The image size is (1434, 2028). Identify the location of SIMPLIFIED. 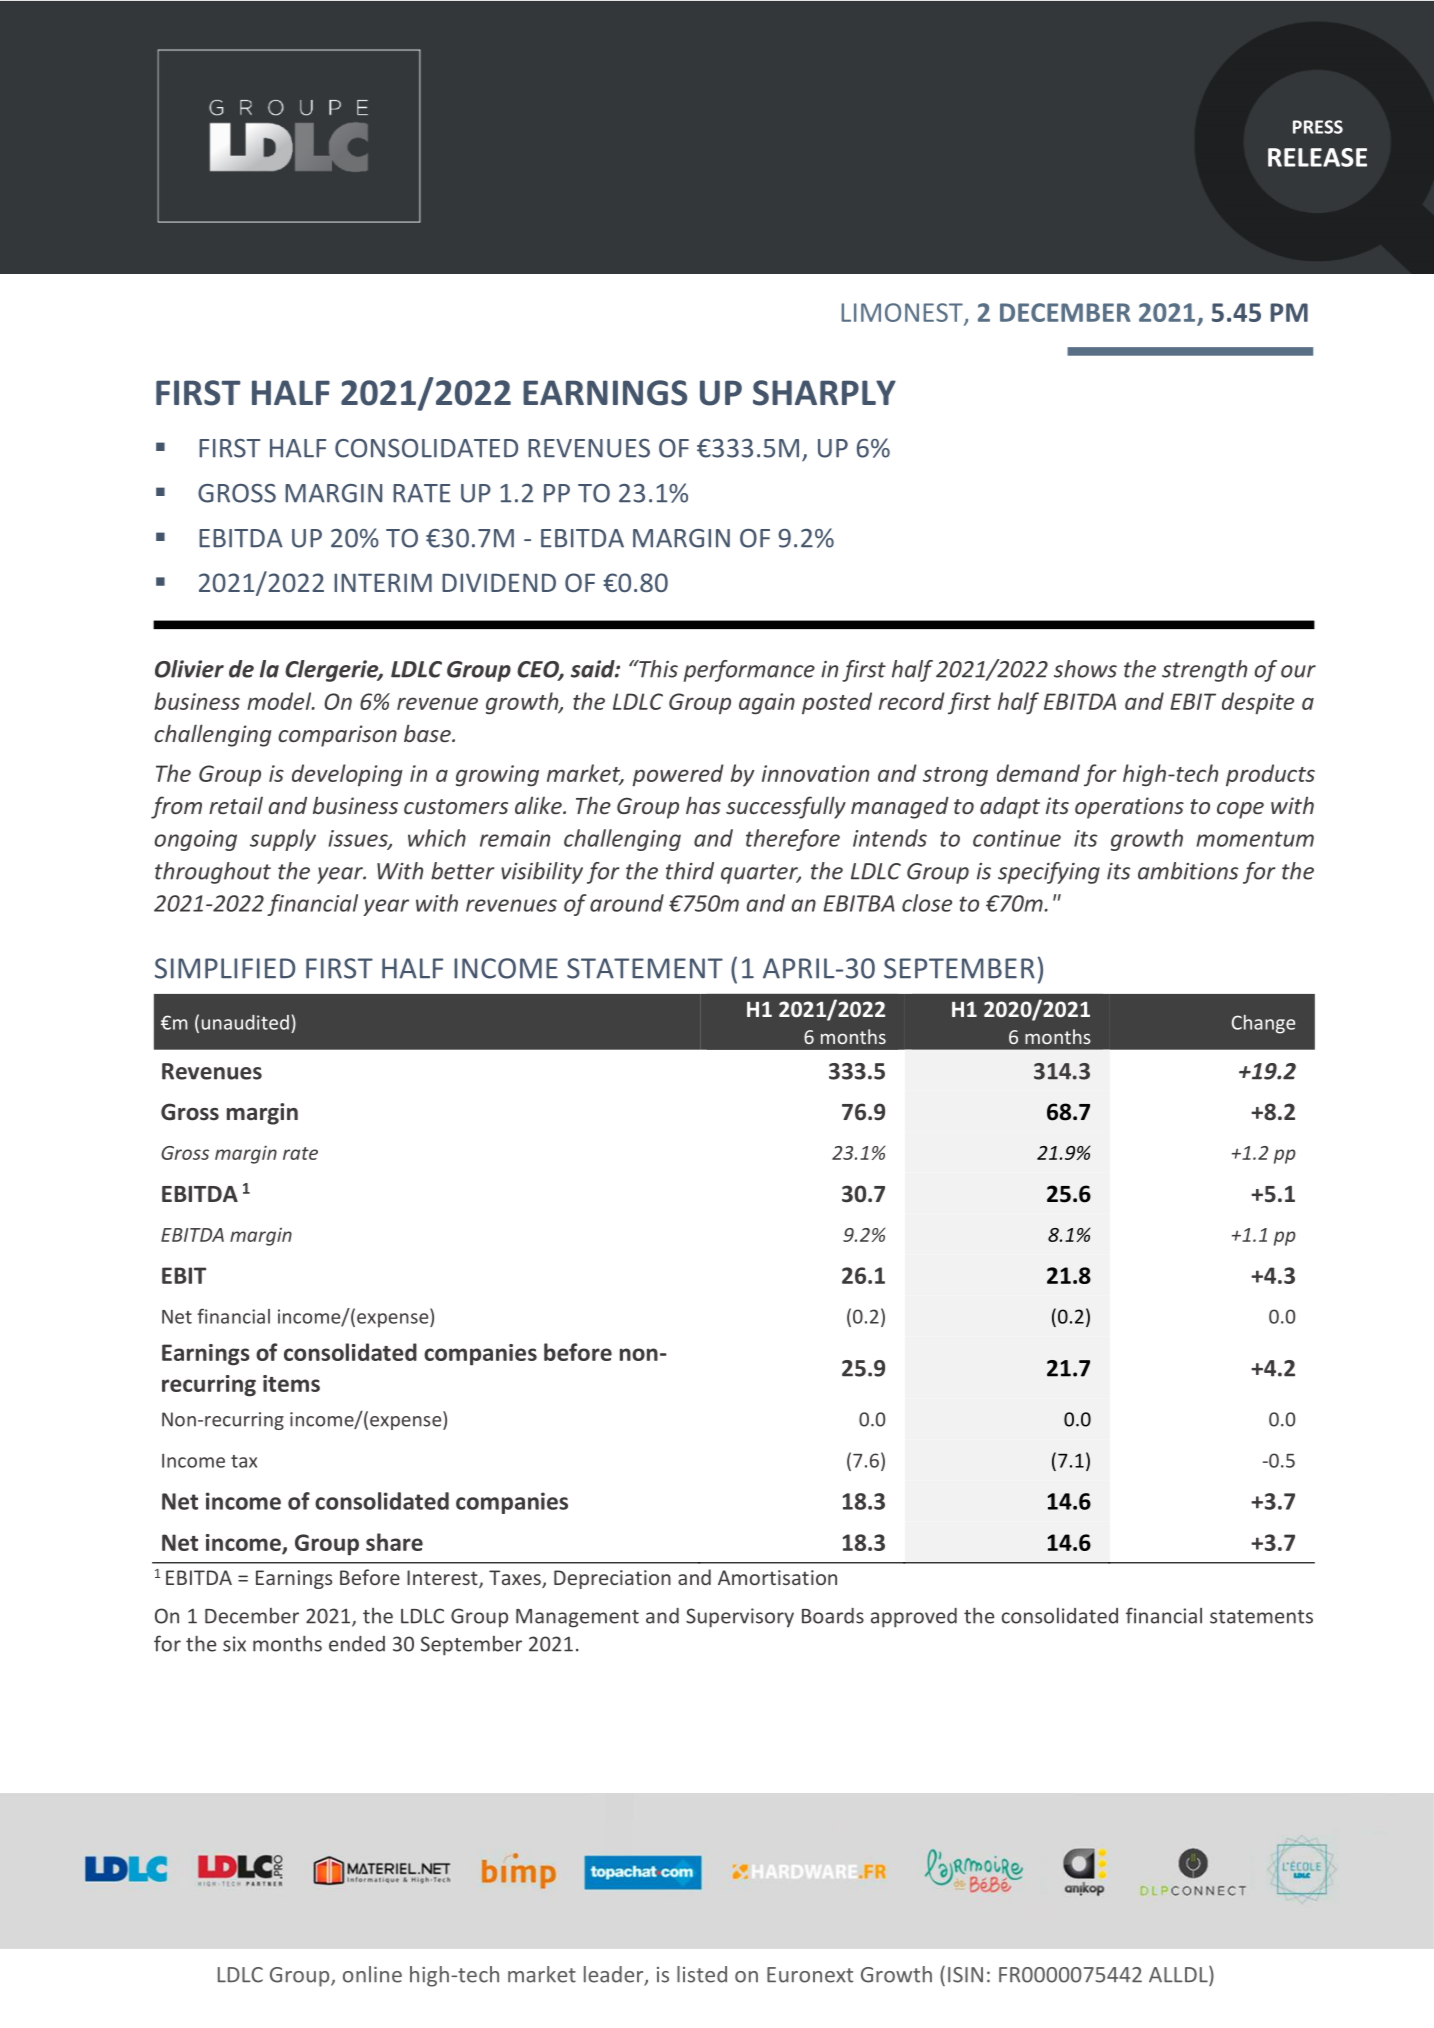
(225, 968).
